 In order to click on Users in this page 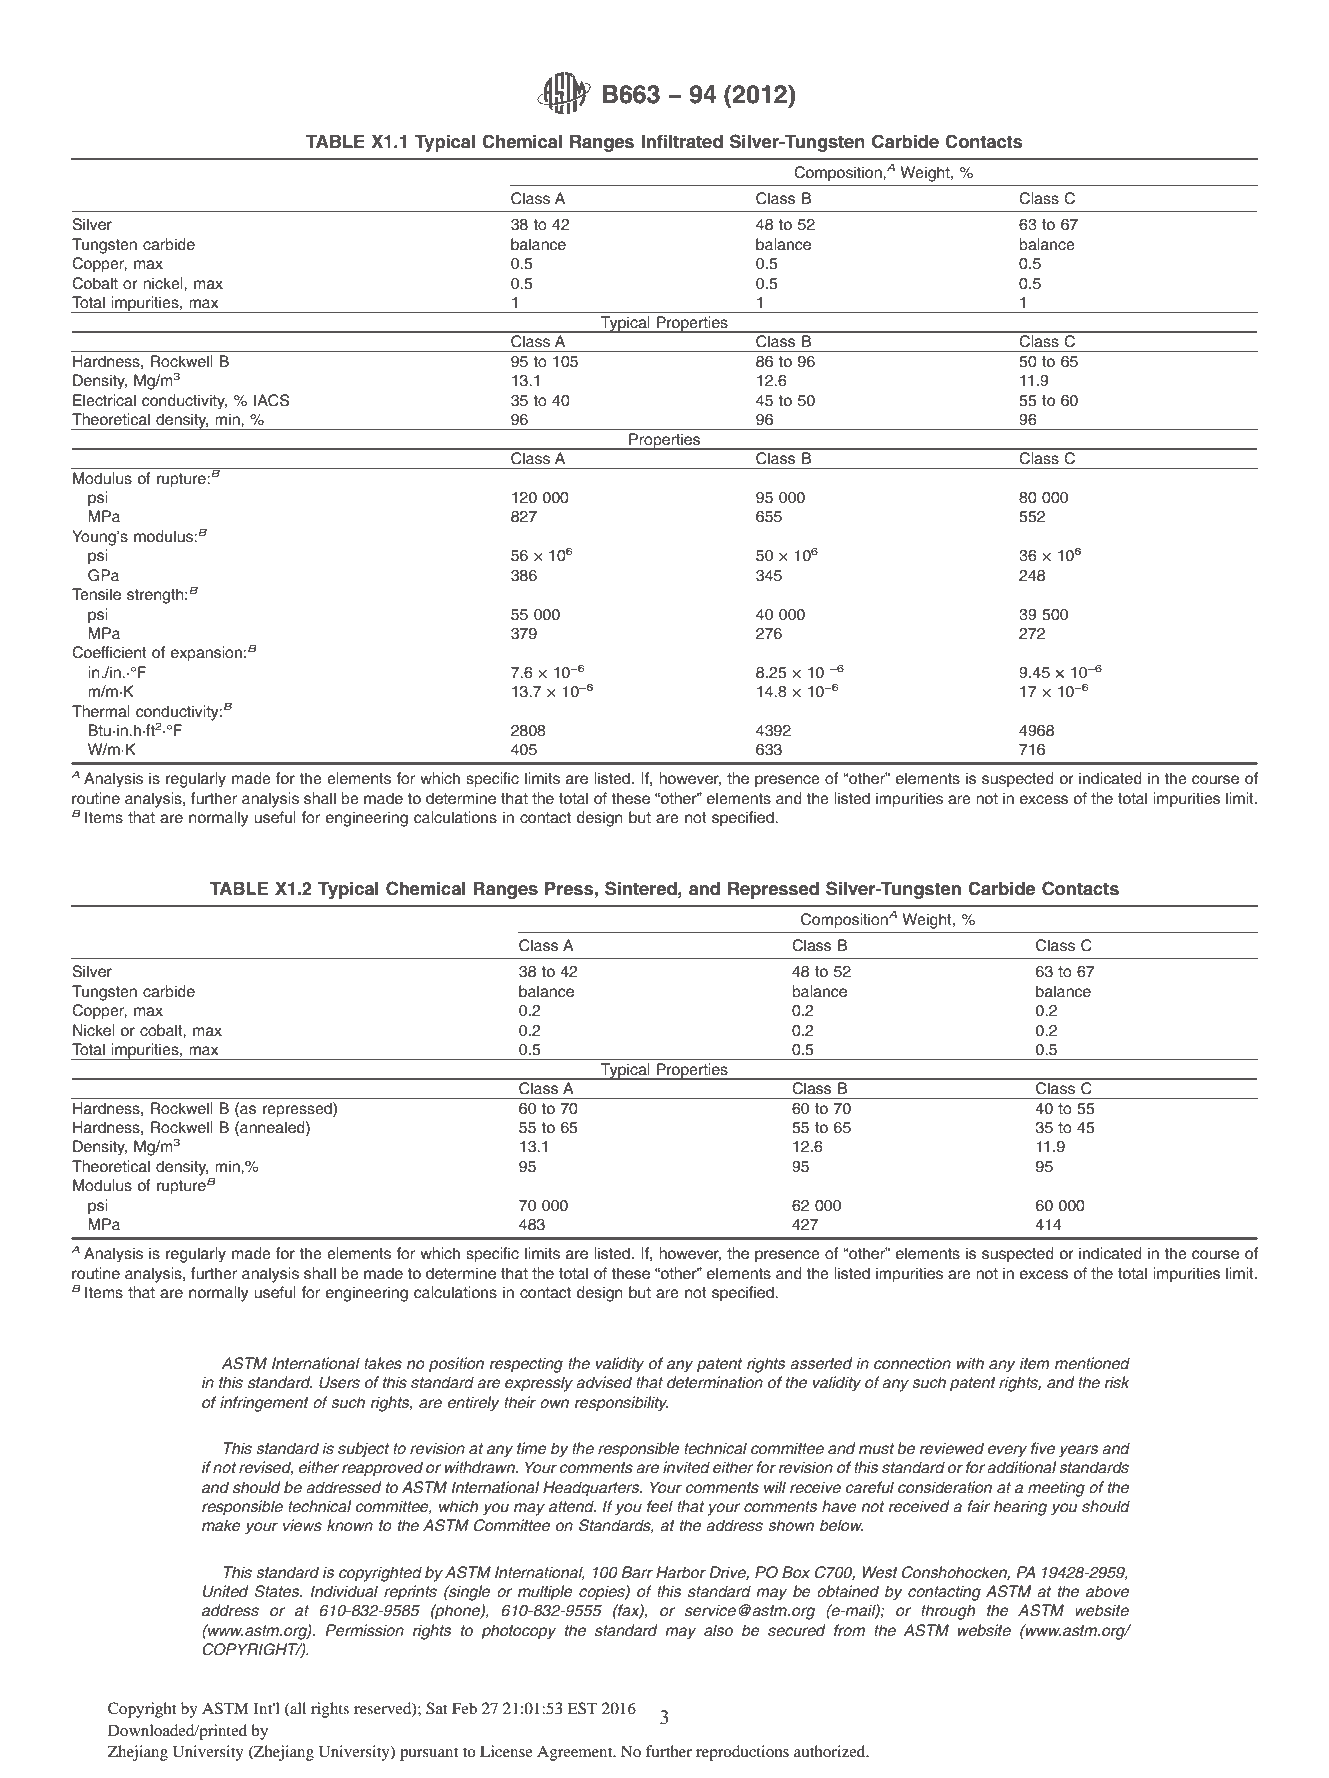, I will do `click(339, 1382)`.
